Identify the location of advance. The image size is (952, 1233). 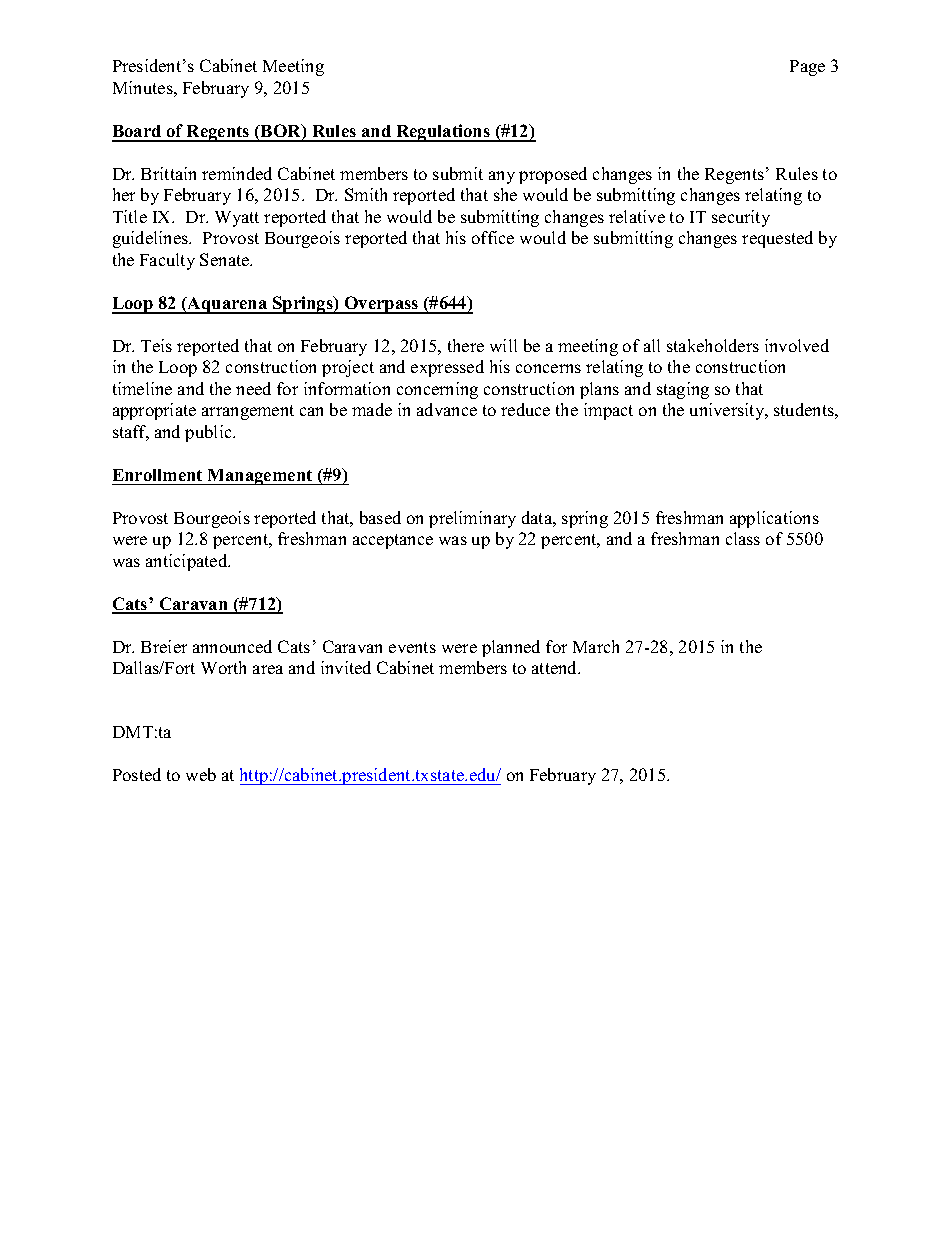
(447, 409).
